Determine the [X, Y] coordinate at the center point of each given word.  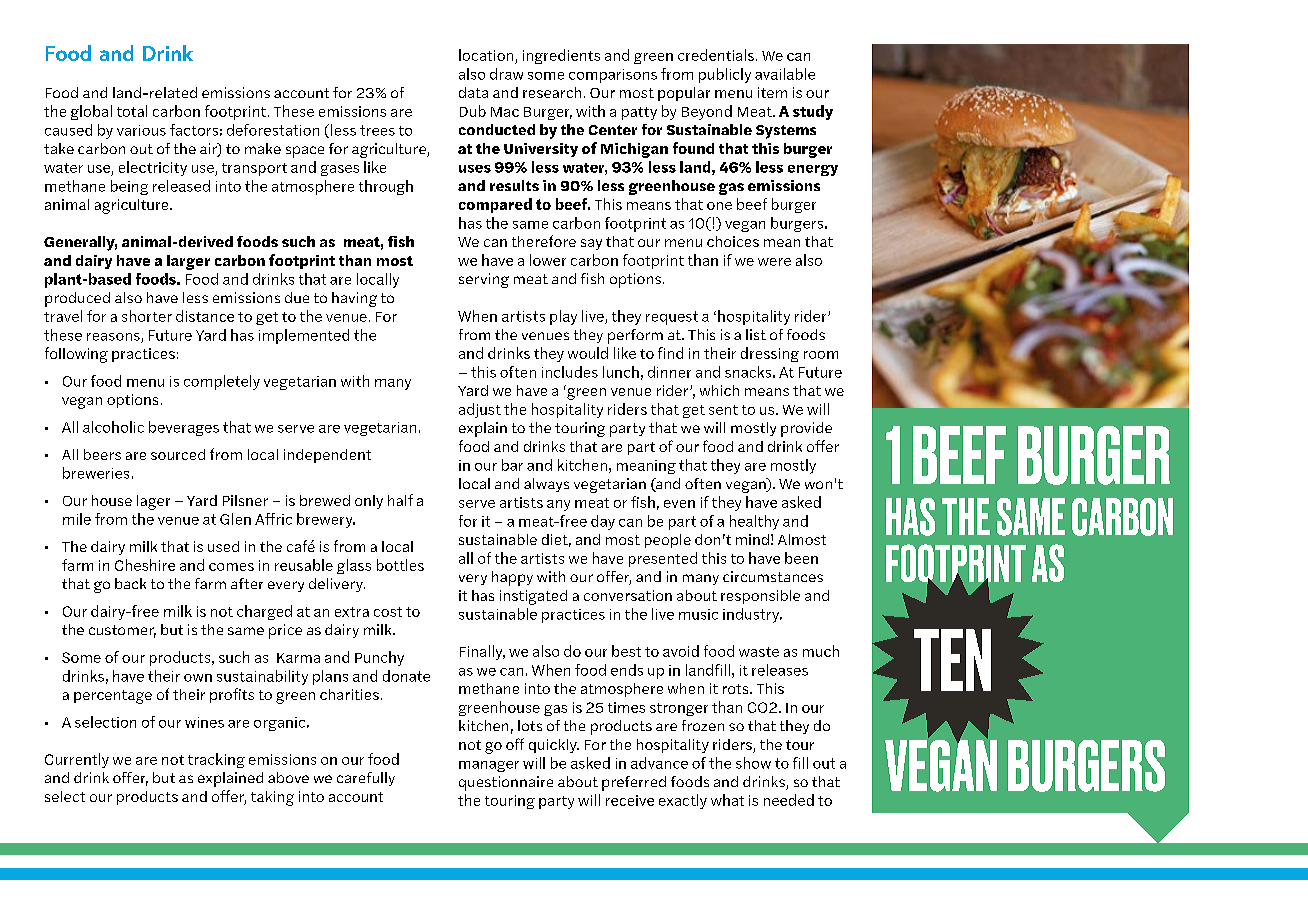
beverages [184, 428]
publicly [725, 75]
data [473, 92]
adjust [480, 410]
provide [806, 429]
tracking [216, 760]
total [132, 111]
